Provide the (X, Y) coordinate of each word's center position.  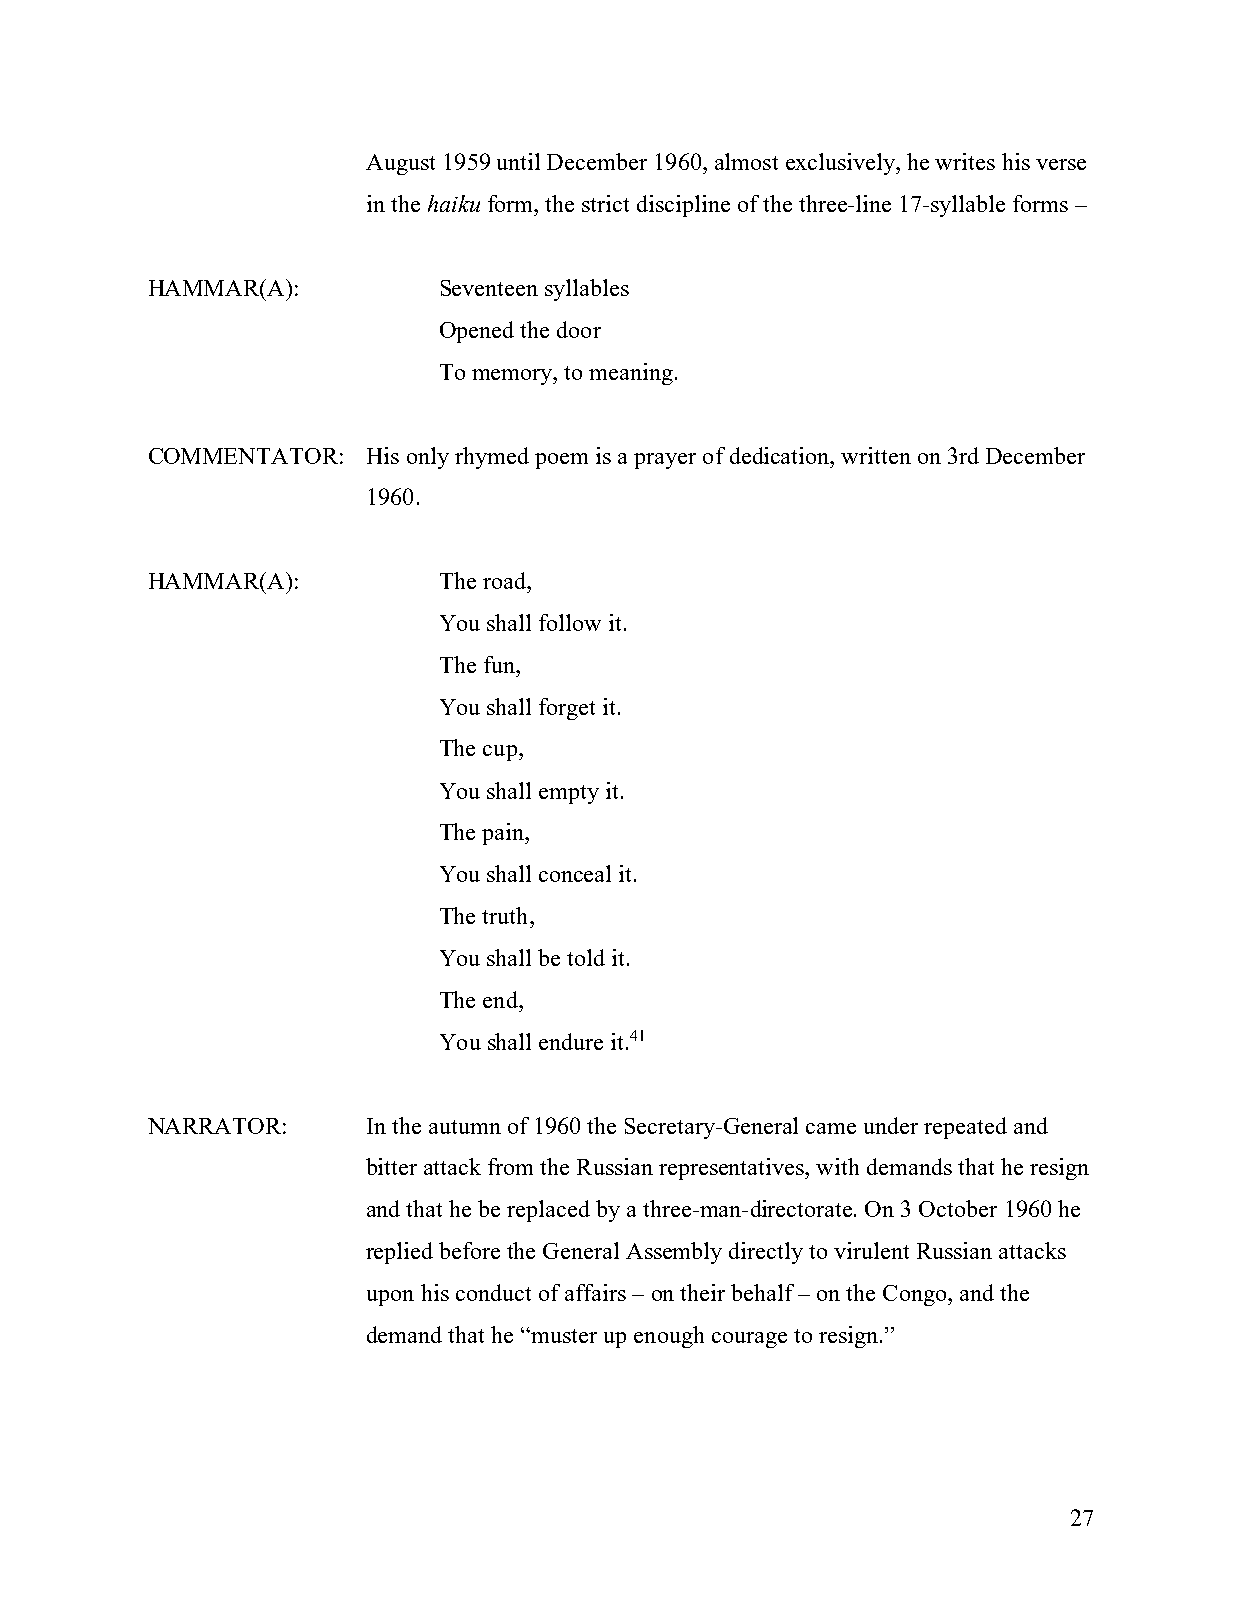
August (400, 164)
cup (500, 753)
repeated (965, 1128)
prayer (665, 461)
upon (390, 1298)
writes (965, 161)
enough (669, 1337)
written (876, 455)
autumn (465, 1127)
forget (567, 709)
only (428, 458)
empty (569, 794)
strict (605, 203)
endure (571, 1041)
